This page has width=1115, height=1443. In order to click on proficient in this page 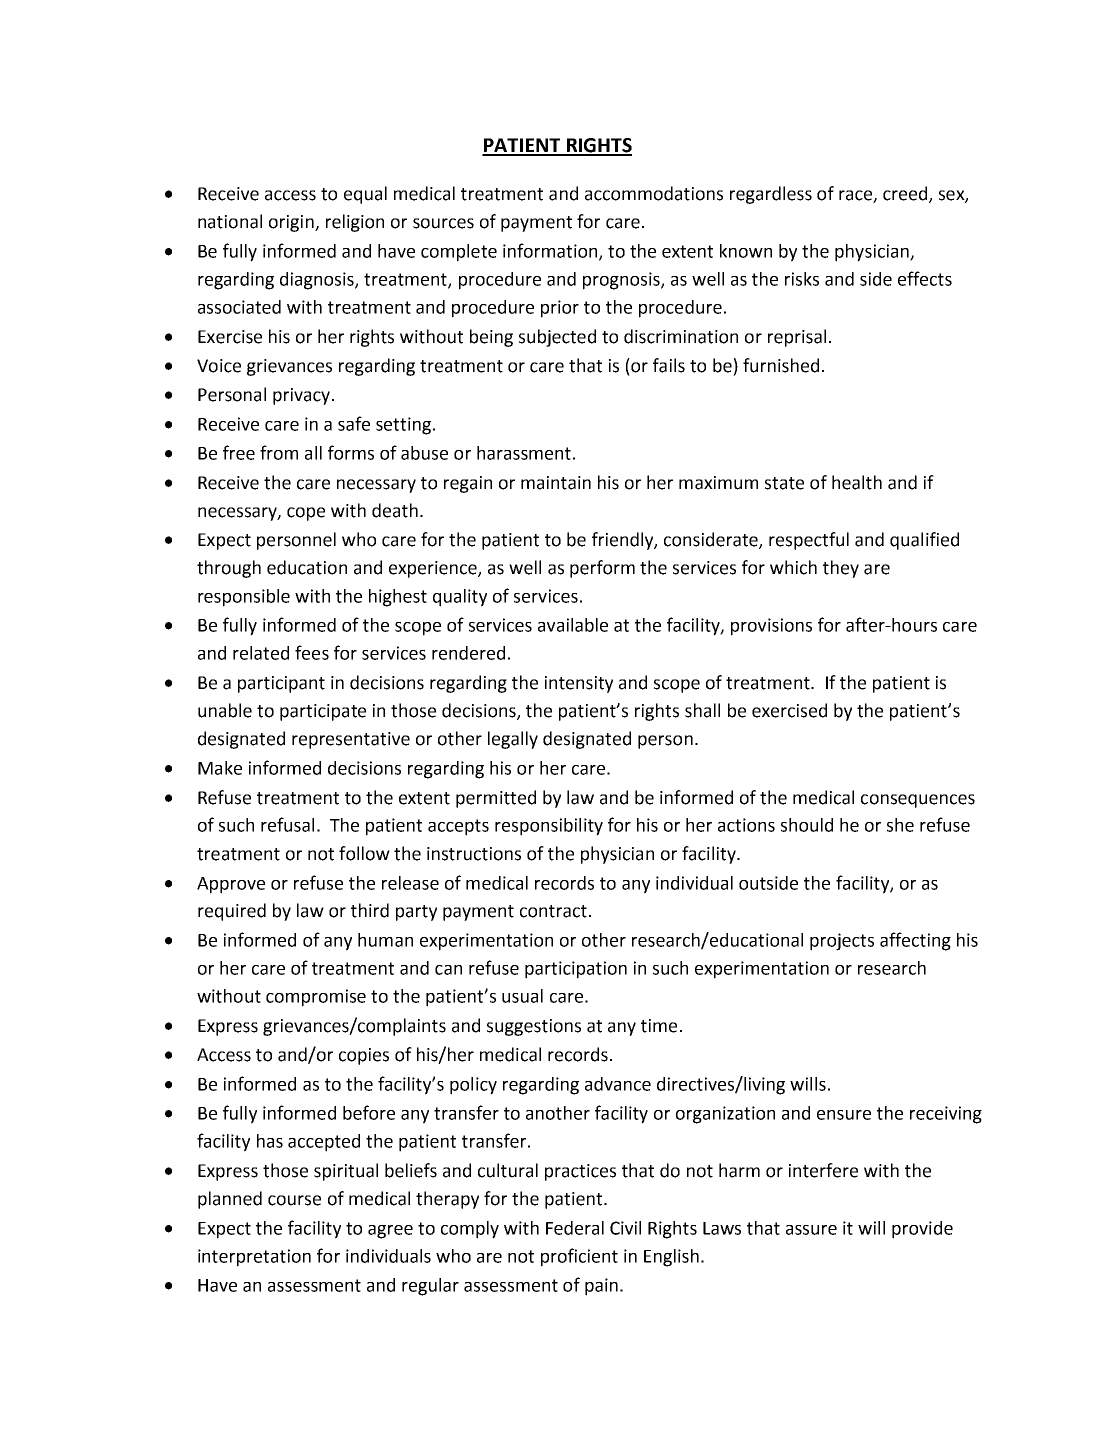, I will do `click(579, 1257)`.
